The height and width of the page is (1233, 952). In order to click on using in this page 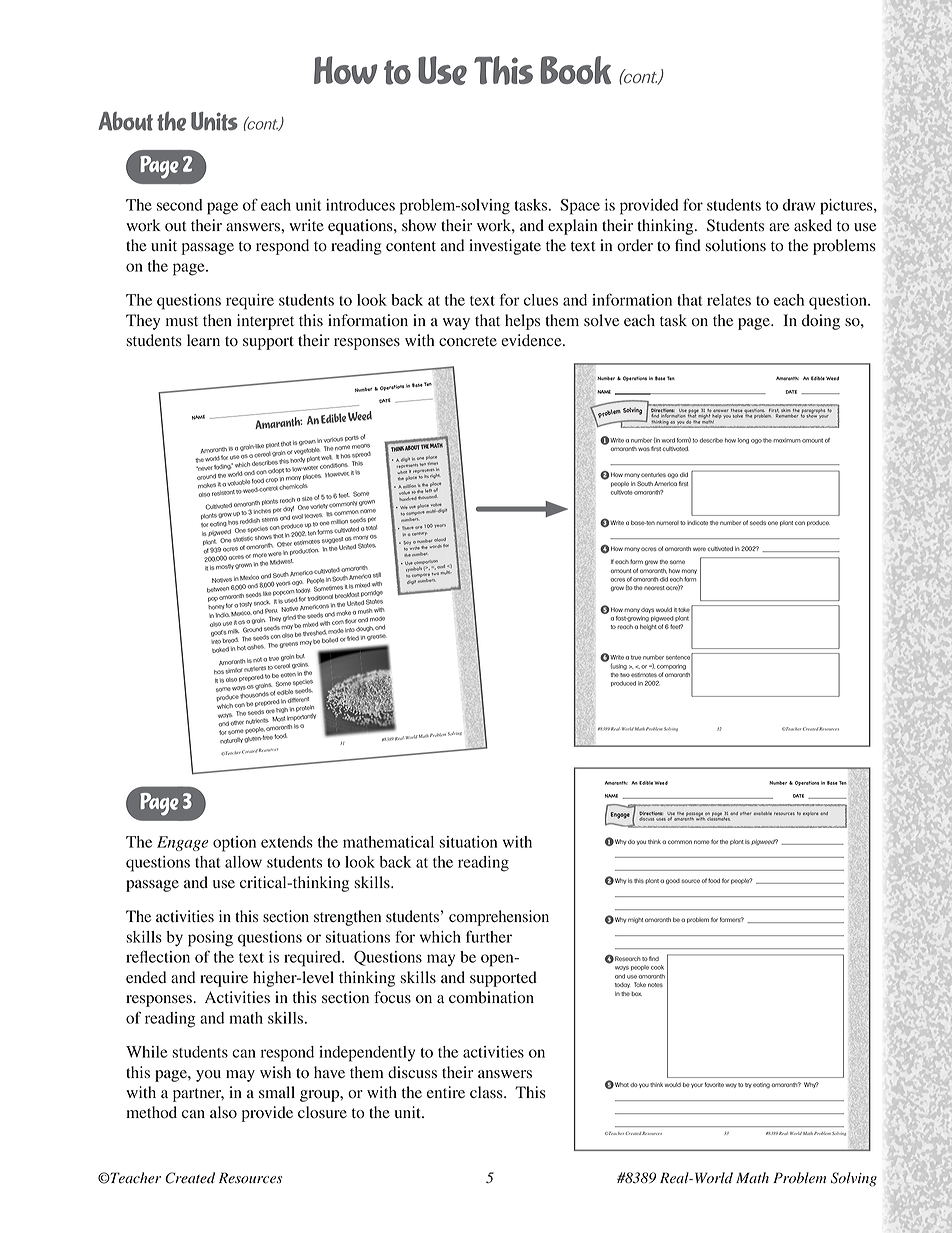, I will do `click(619, 667)`.
